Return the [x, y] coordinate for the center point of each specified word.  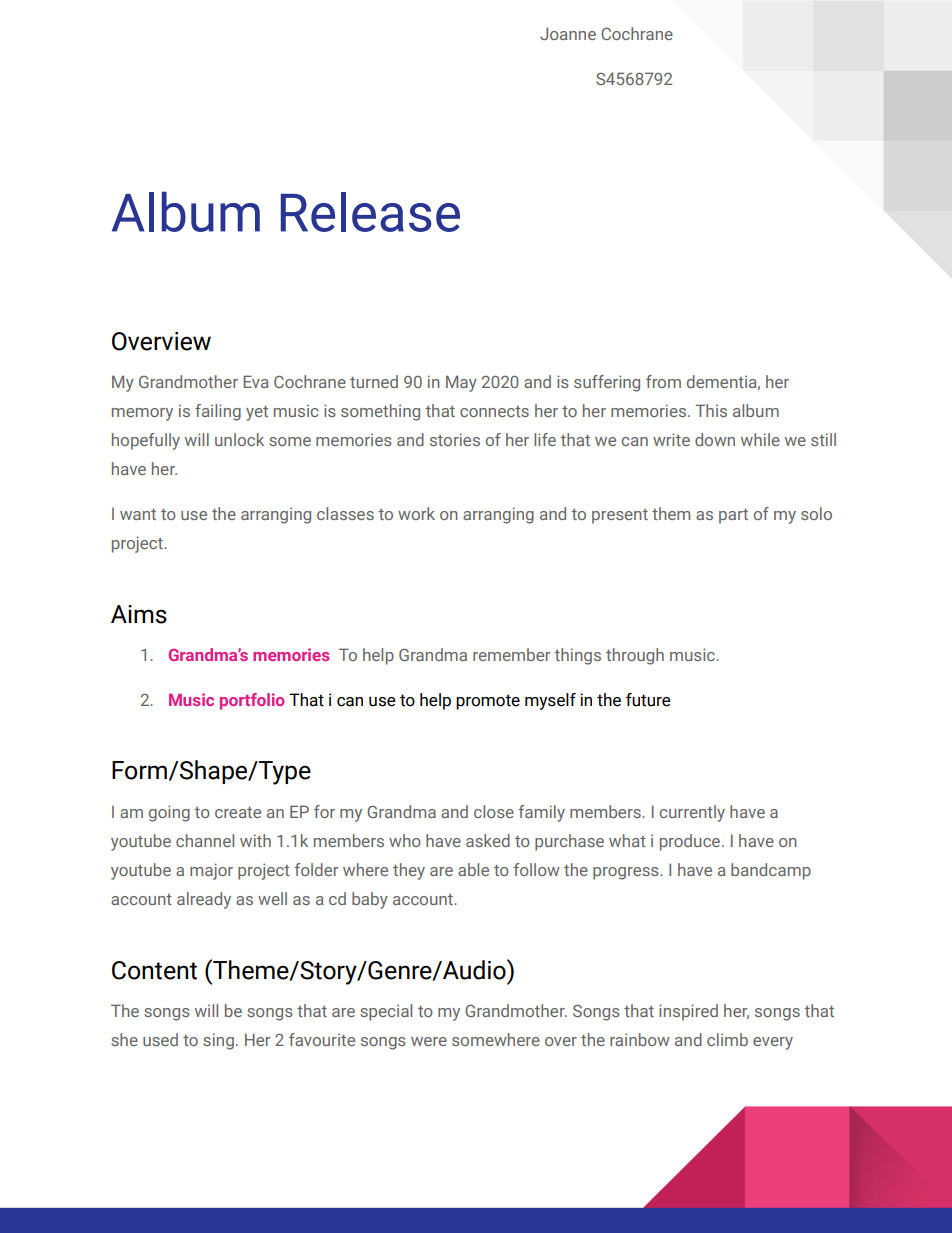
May [461, 383]
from [663, 381]
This [711, 410]
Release [370, 212]
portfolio [252, 701]
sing [218, 1041]
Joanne [568, 33]
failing [218, 412]
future [648, 700]
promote [488, 702]
